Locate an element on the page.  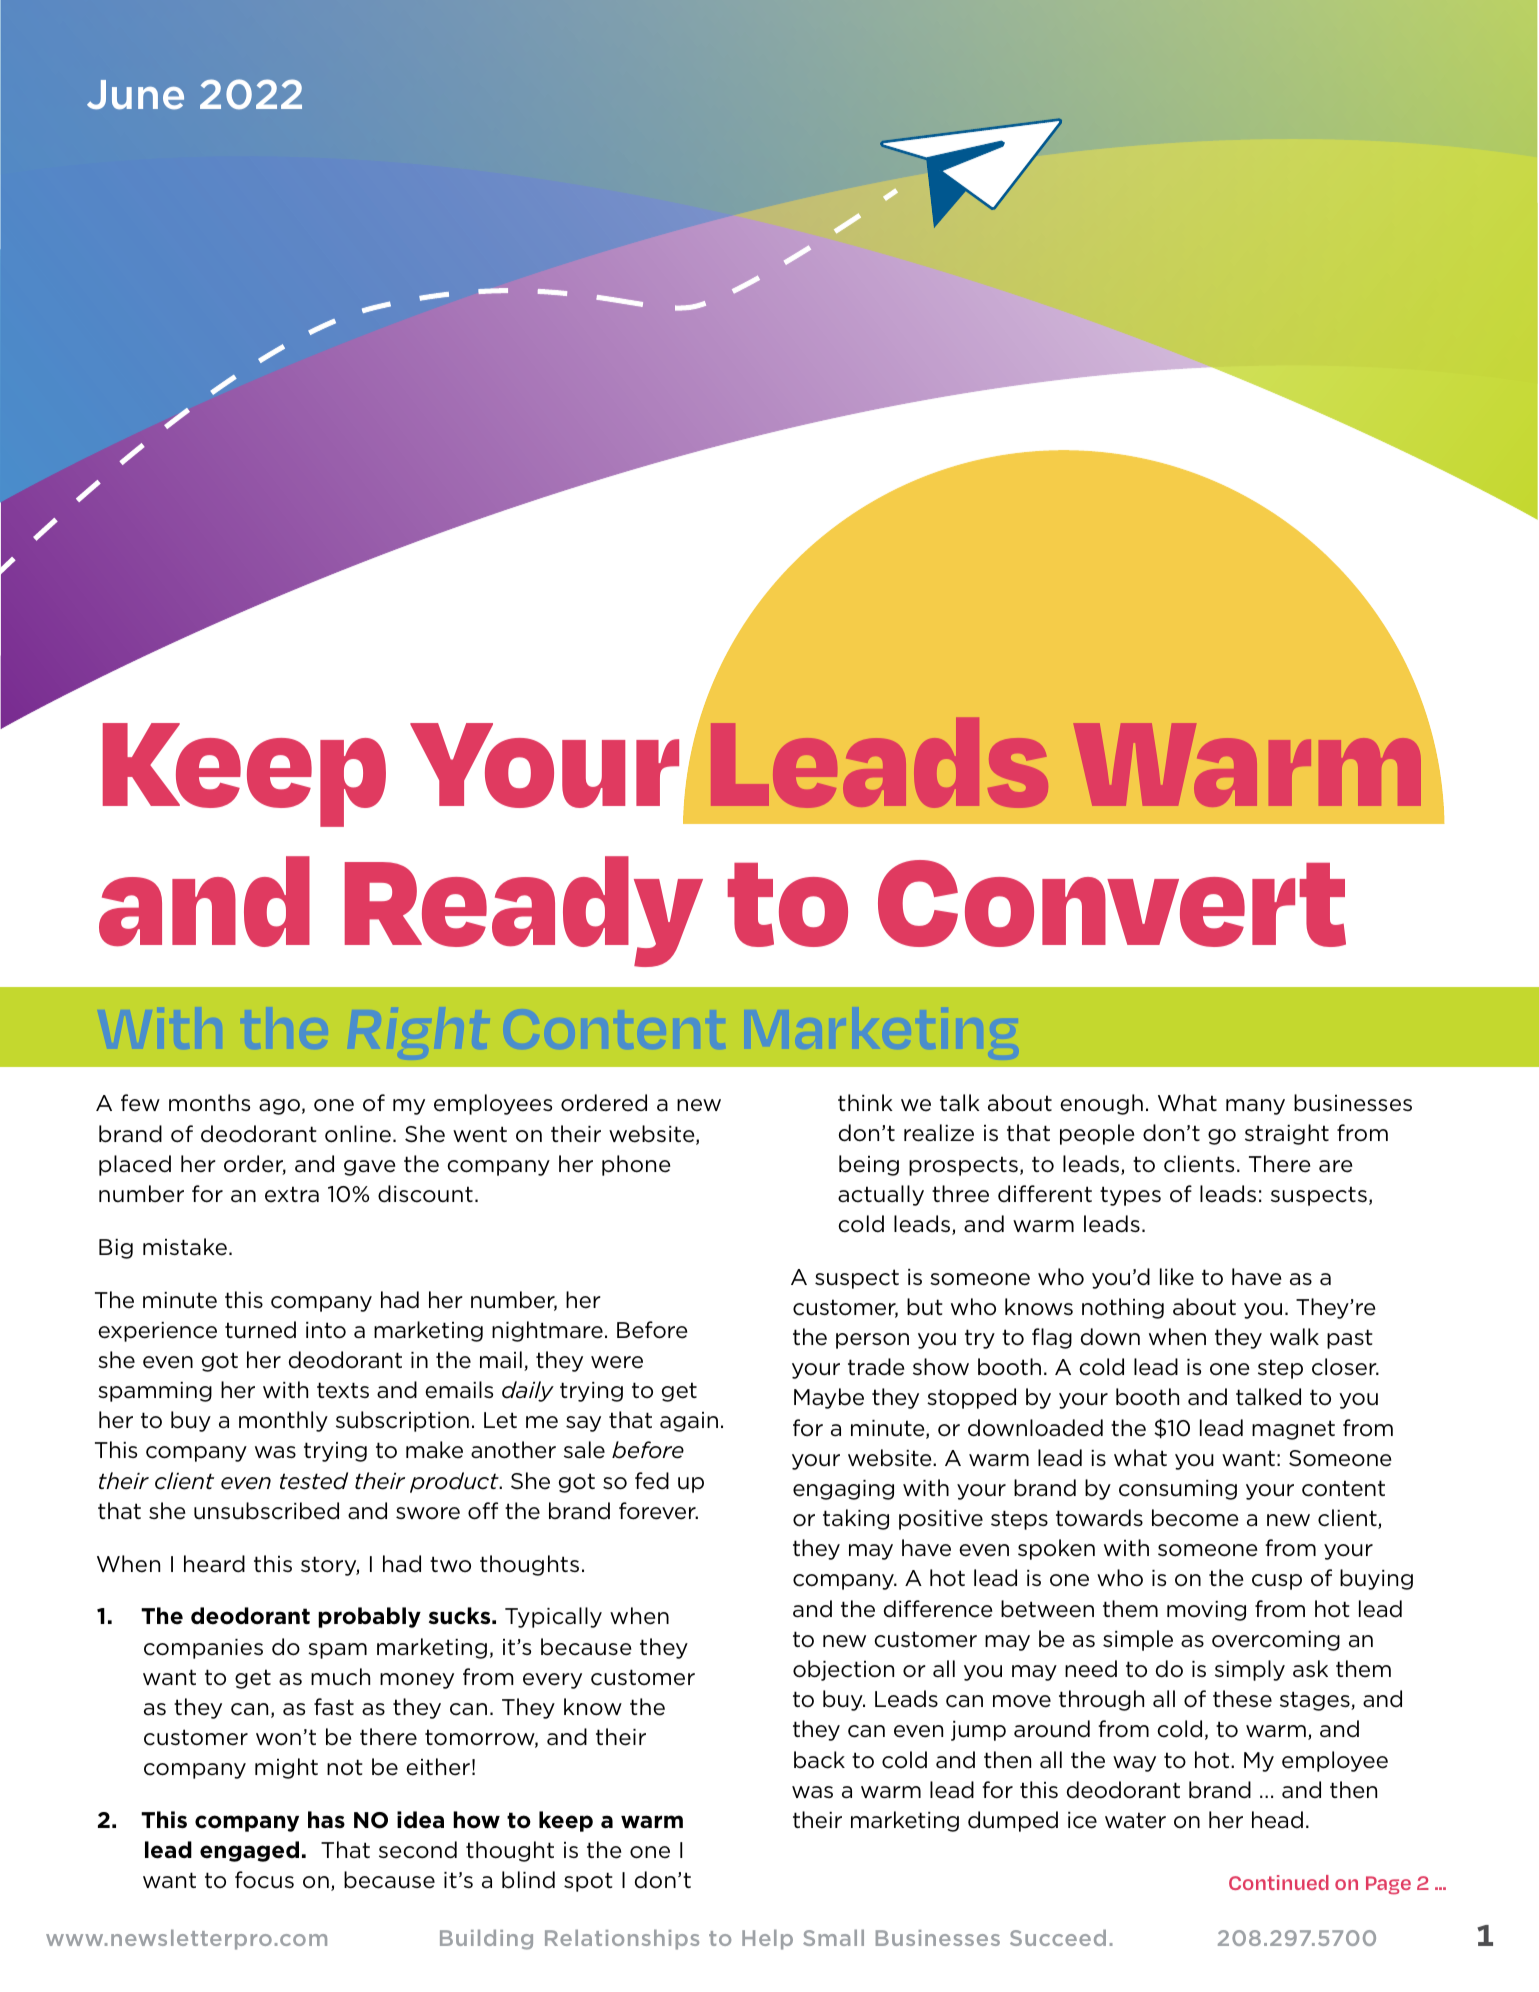
person is located at coordinates (872, 1341).
